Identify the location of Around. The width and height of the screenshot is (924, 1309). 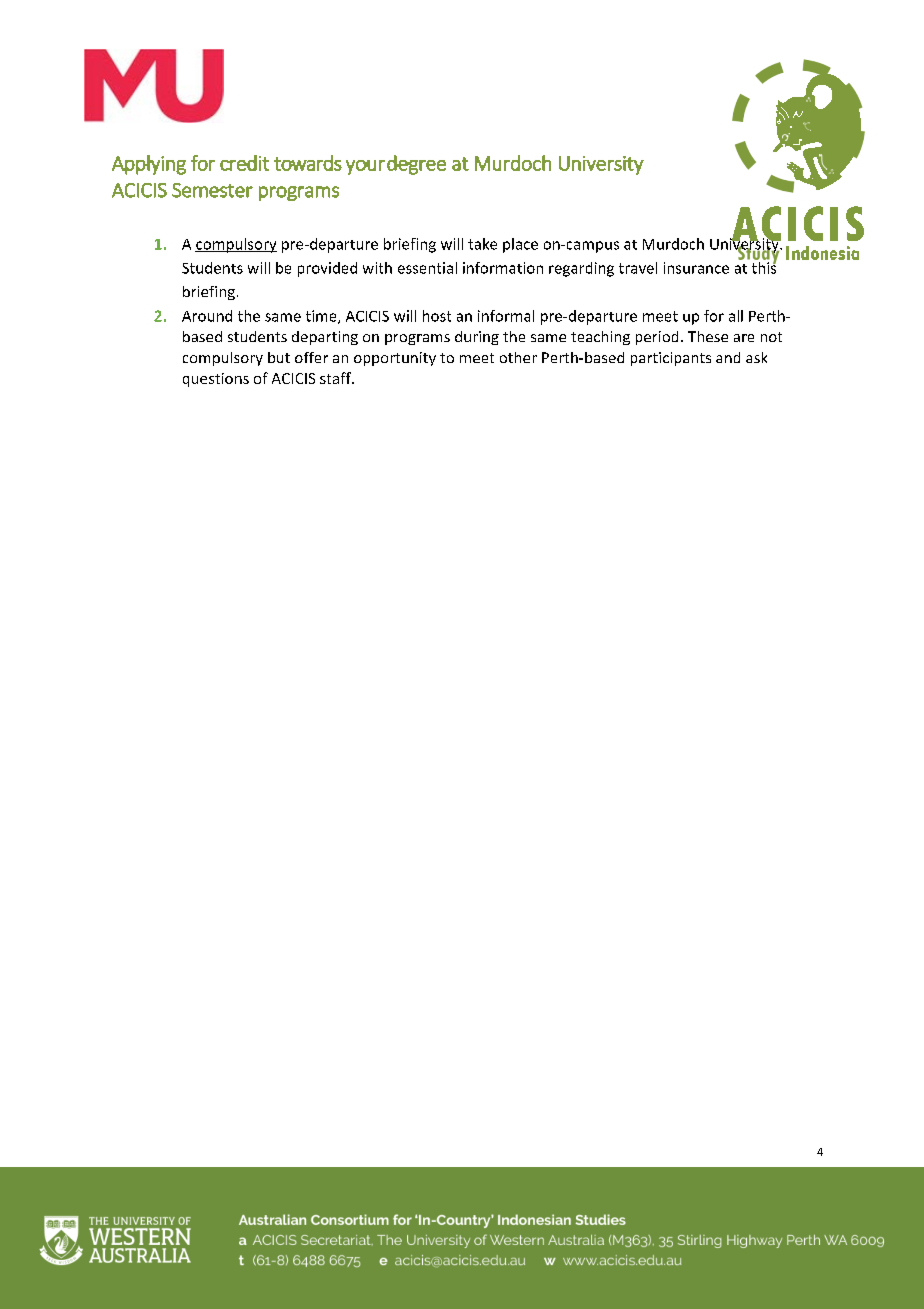
(207, 316).
